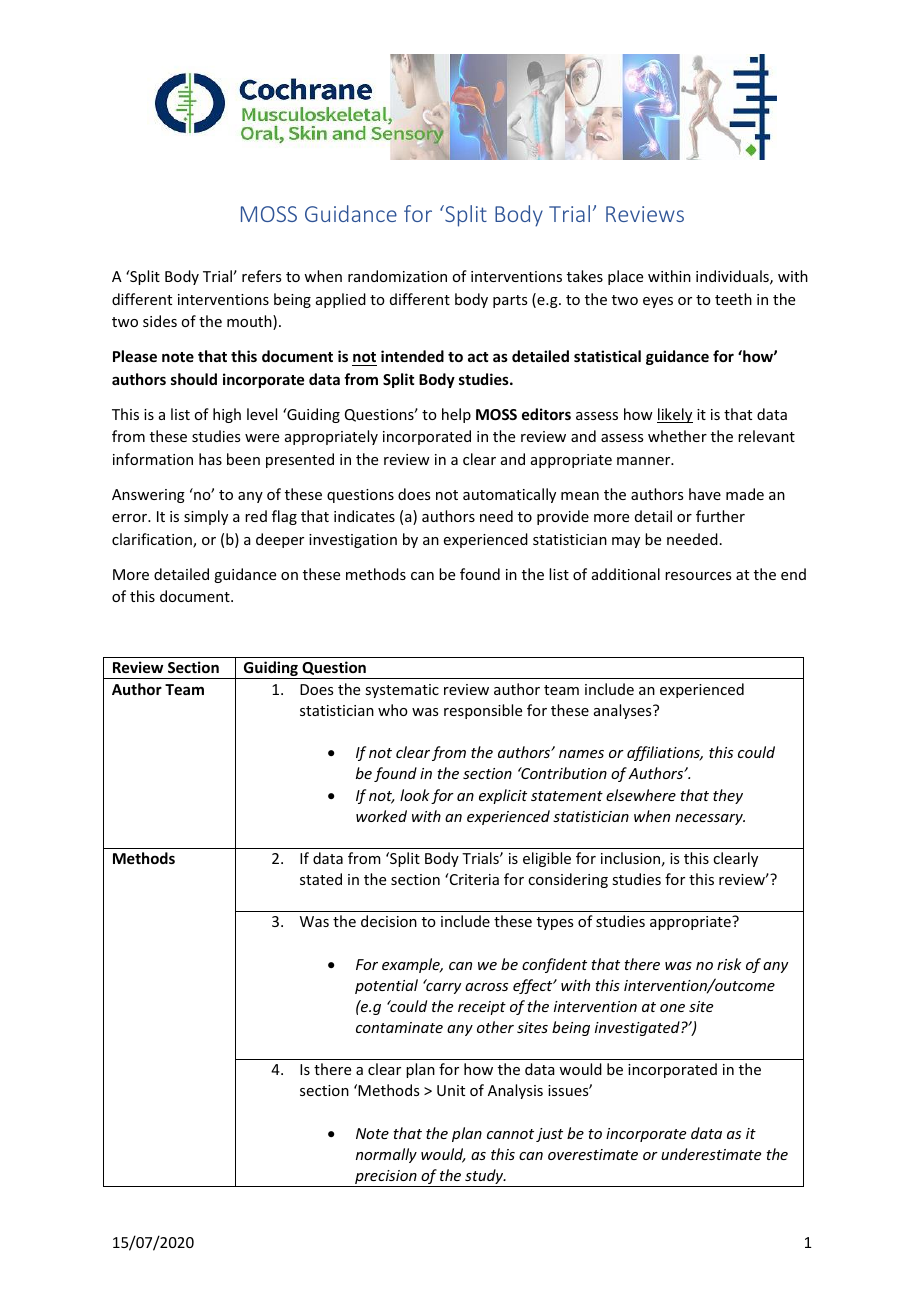 Image resolution: width=924 pixels, height=1308 pixels. I want to click on decision, so click(389, 921).
